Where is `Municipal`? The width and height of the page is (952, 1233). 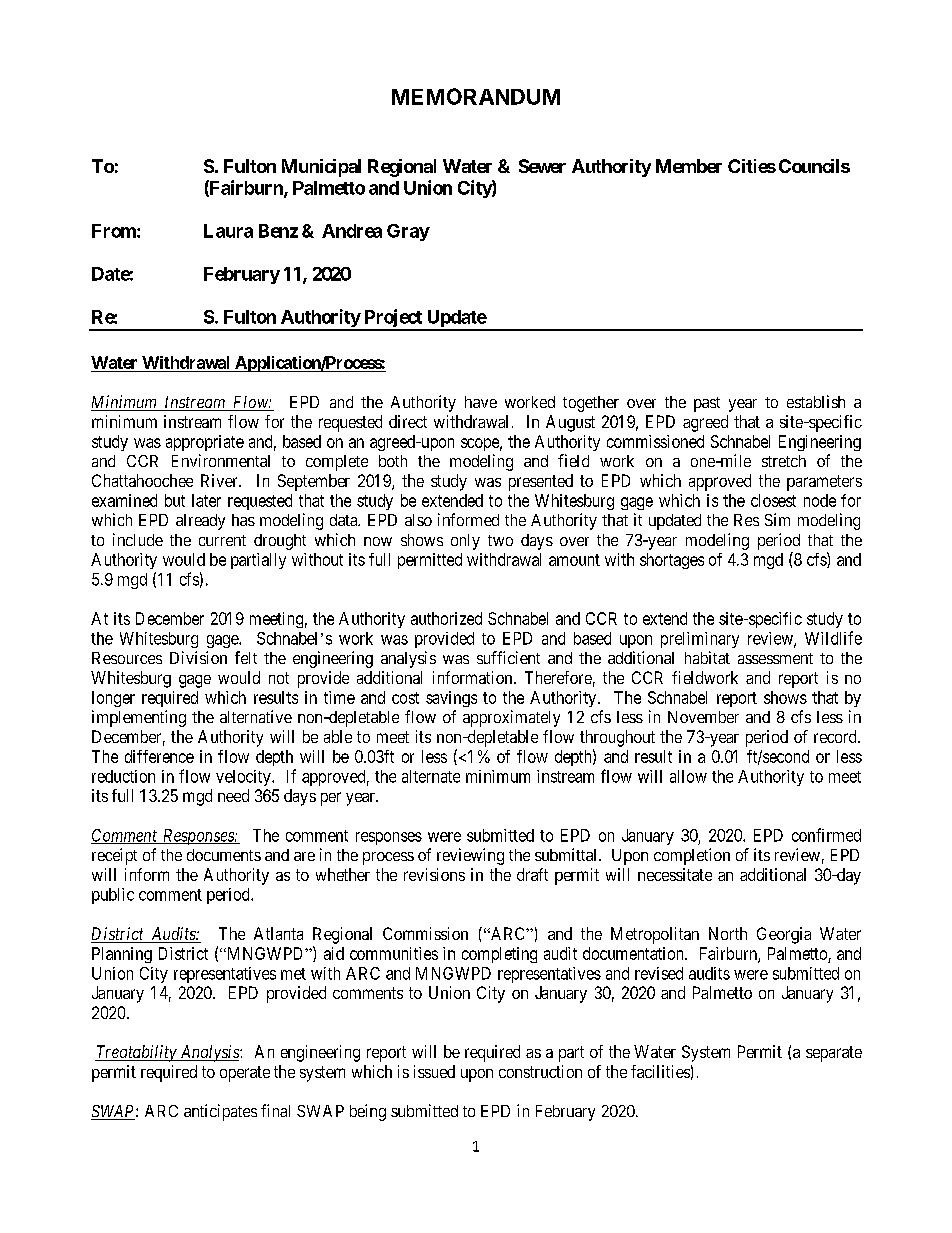
Municipal is located at coordinates (321, 168).
